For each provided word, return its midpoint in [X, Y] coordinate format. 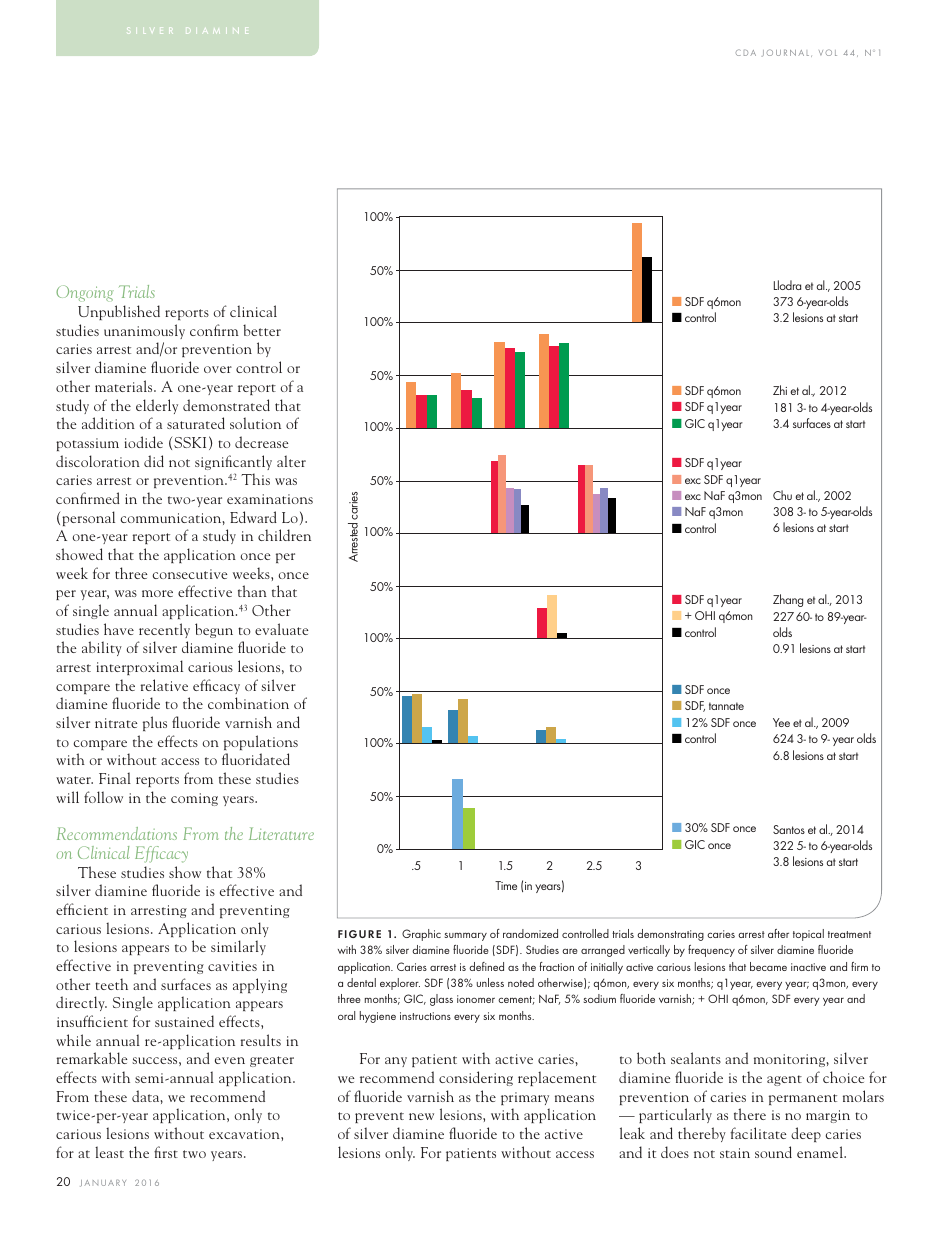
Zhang [788, 600]
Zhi [780, 390]
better [262, 330]
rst [170, 1154]
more [157, 593]
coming [194, 799]
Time [506, 885]
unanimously [144, 331]
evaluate [281, 629]
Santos [789, 829]
